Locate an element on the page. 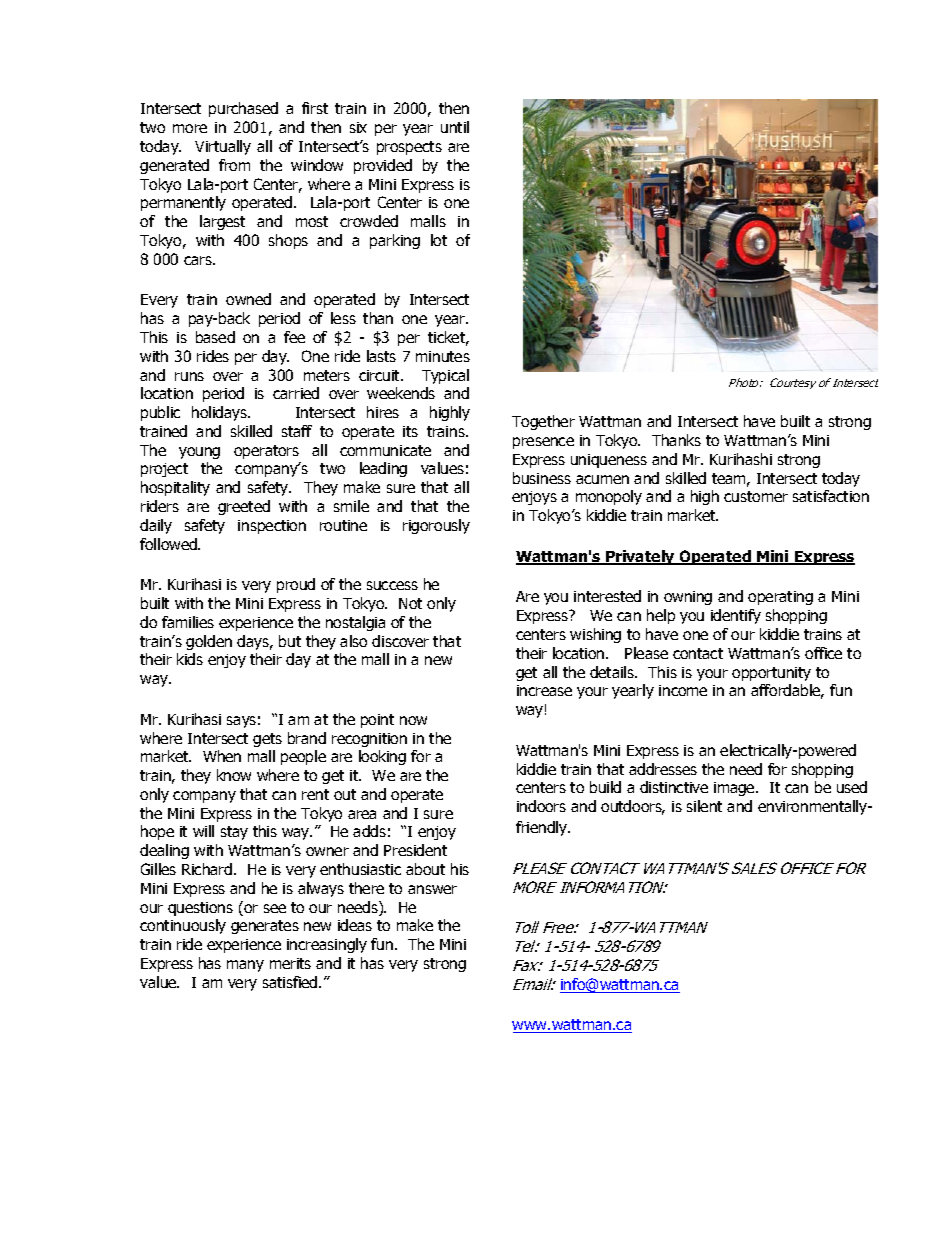  answer is located at coordinates (432, 889).
